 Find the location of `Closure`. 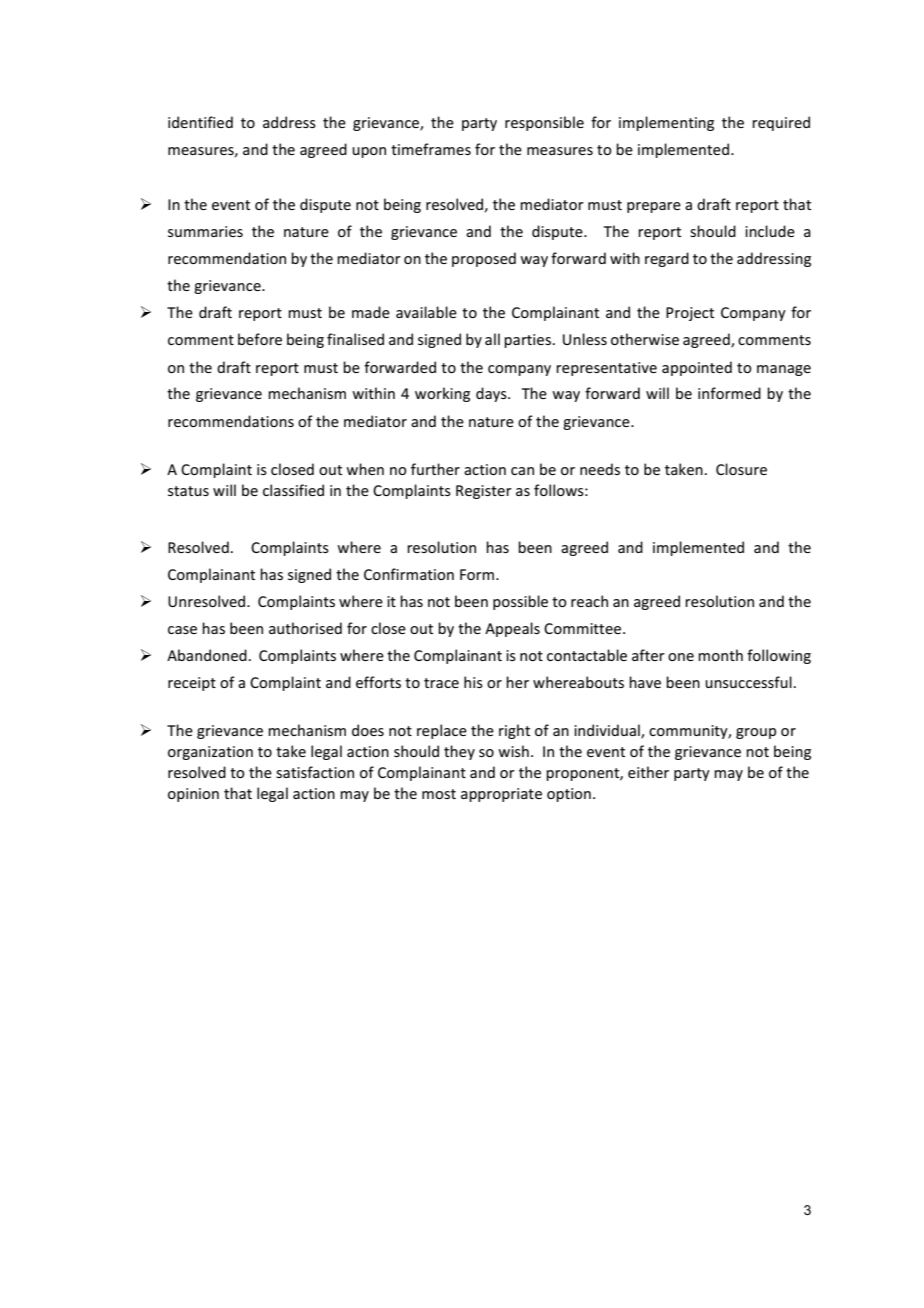

Closure is located at coordinates (741, 469).
